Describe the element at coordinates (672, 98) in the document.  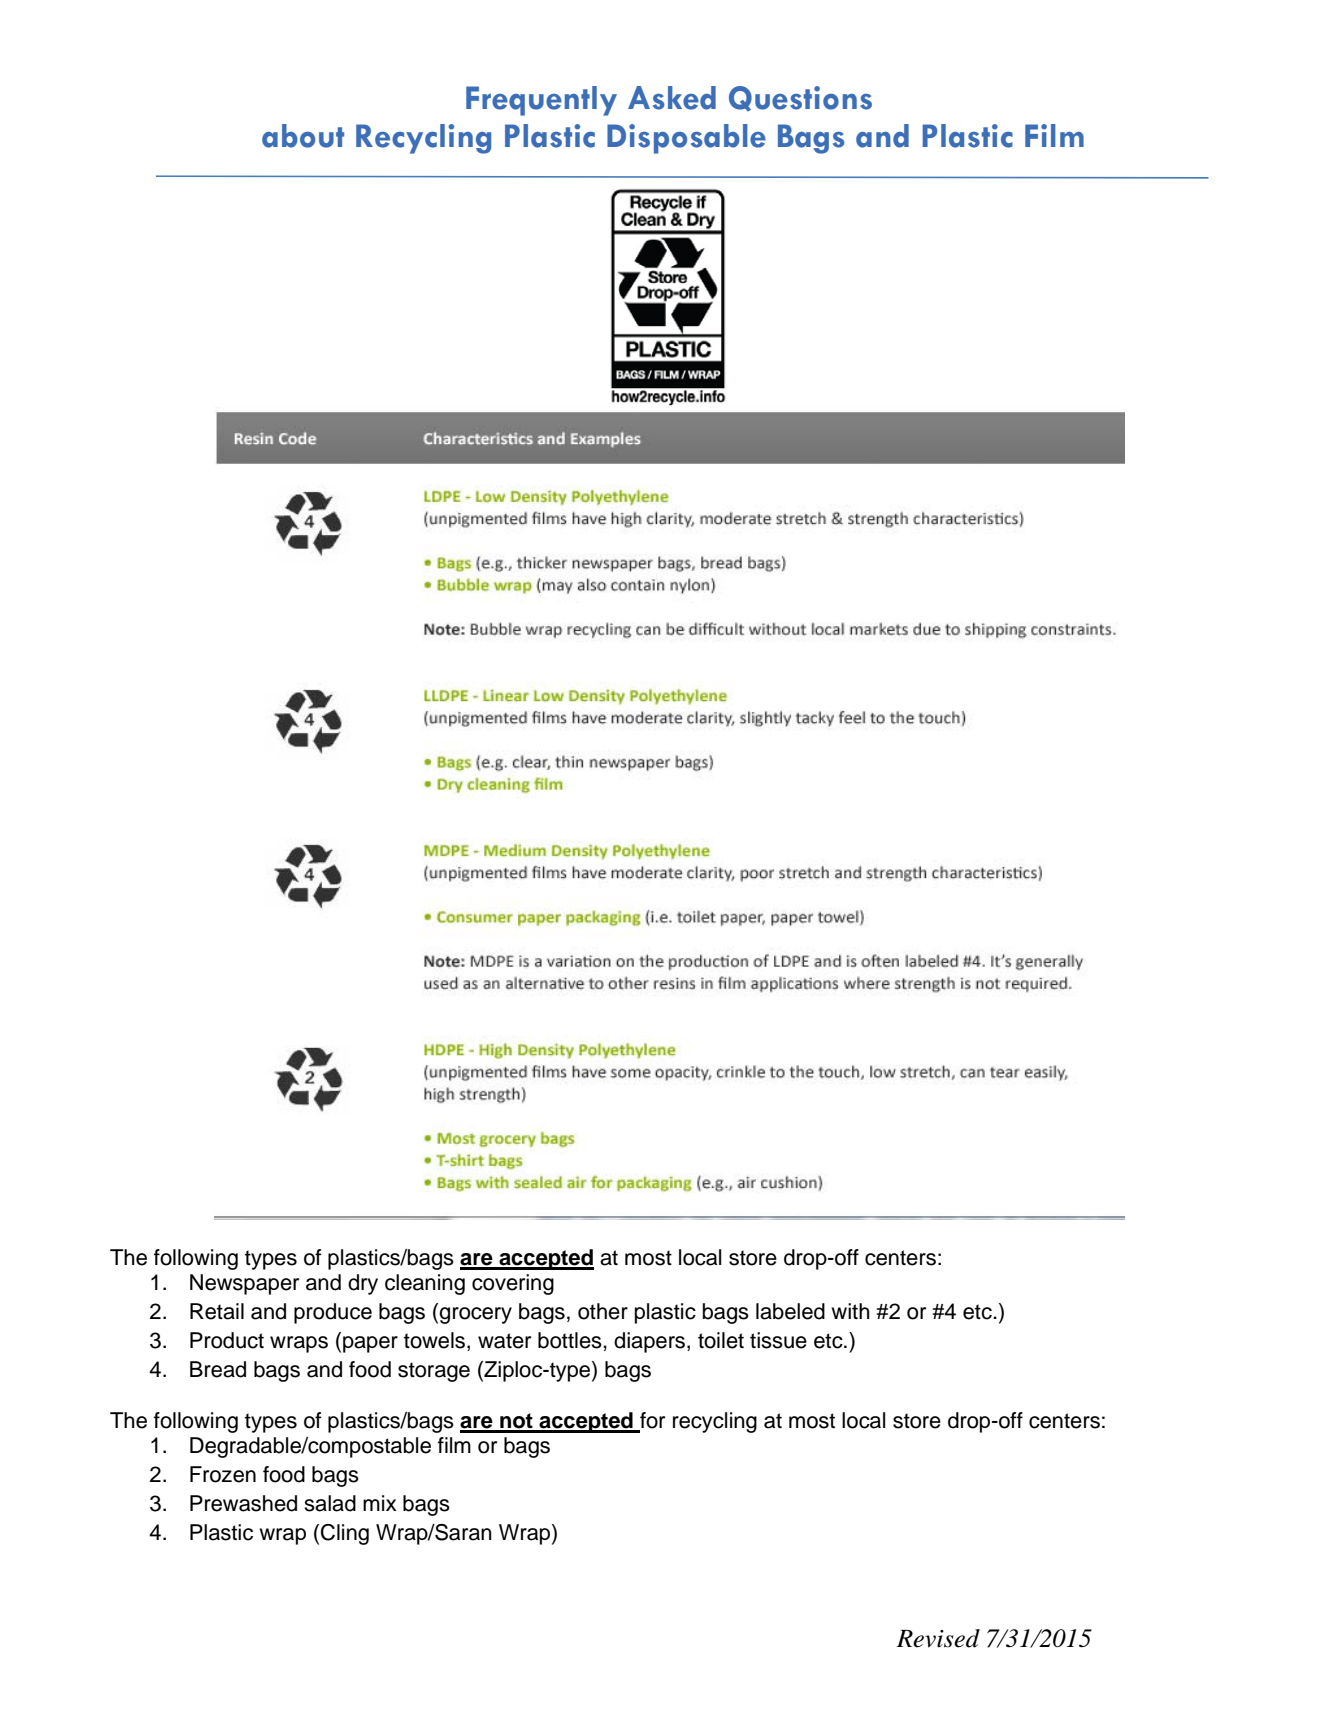
I see `Asked` at that location.
